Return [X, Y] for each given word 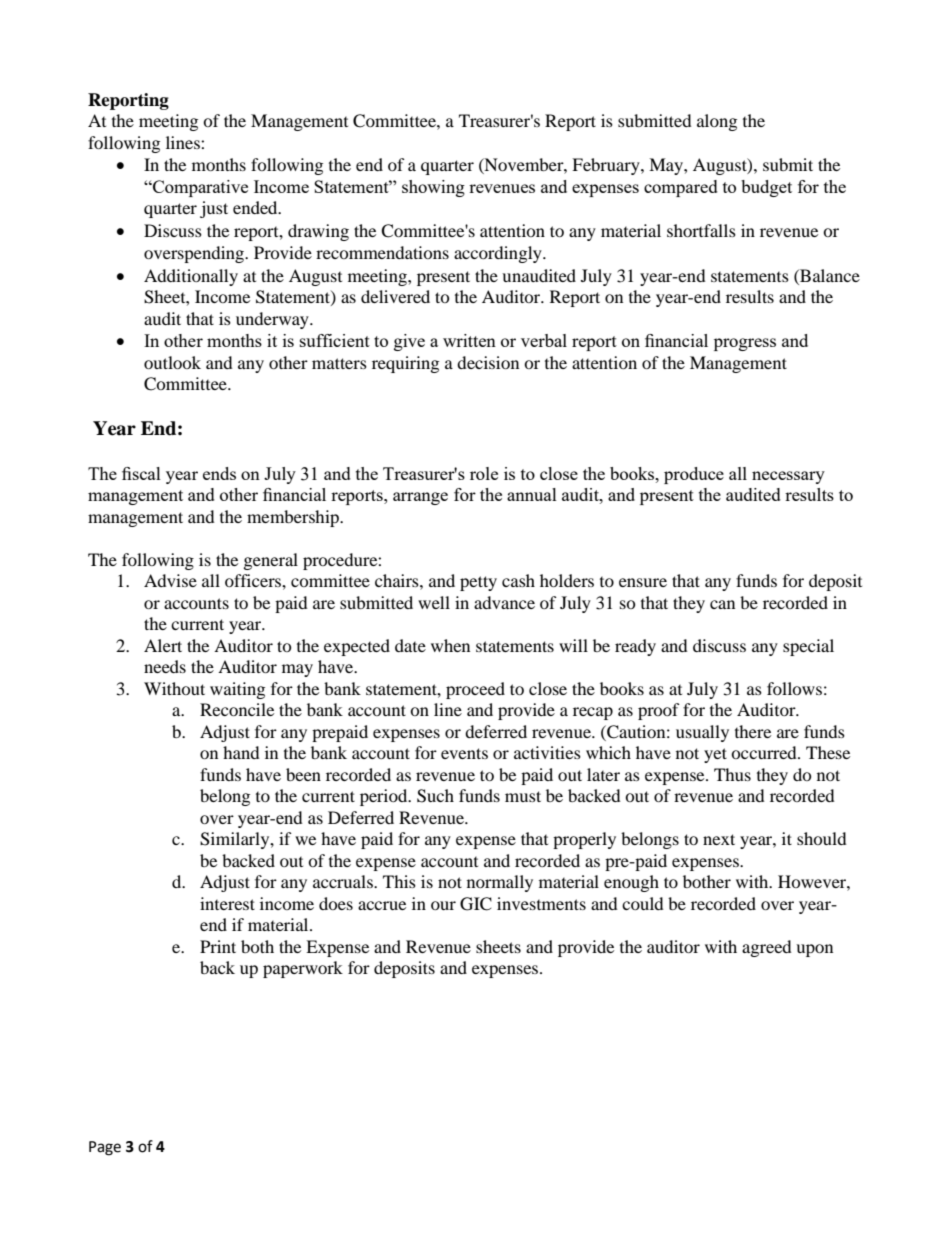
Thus [732, 774]
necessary [788, 477]
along [717, 122]
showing [433, 188]
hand [241, 752]
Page [105, 1148]
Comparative [199, 188]
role [484, 473]
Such [435, 796]
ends [219, 473]
